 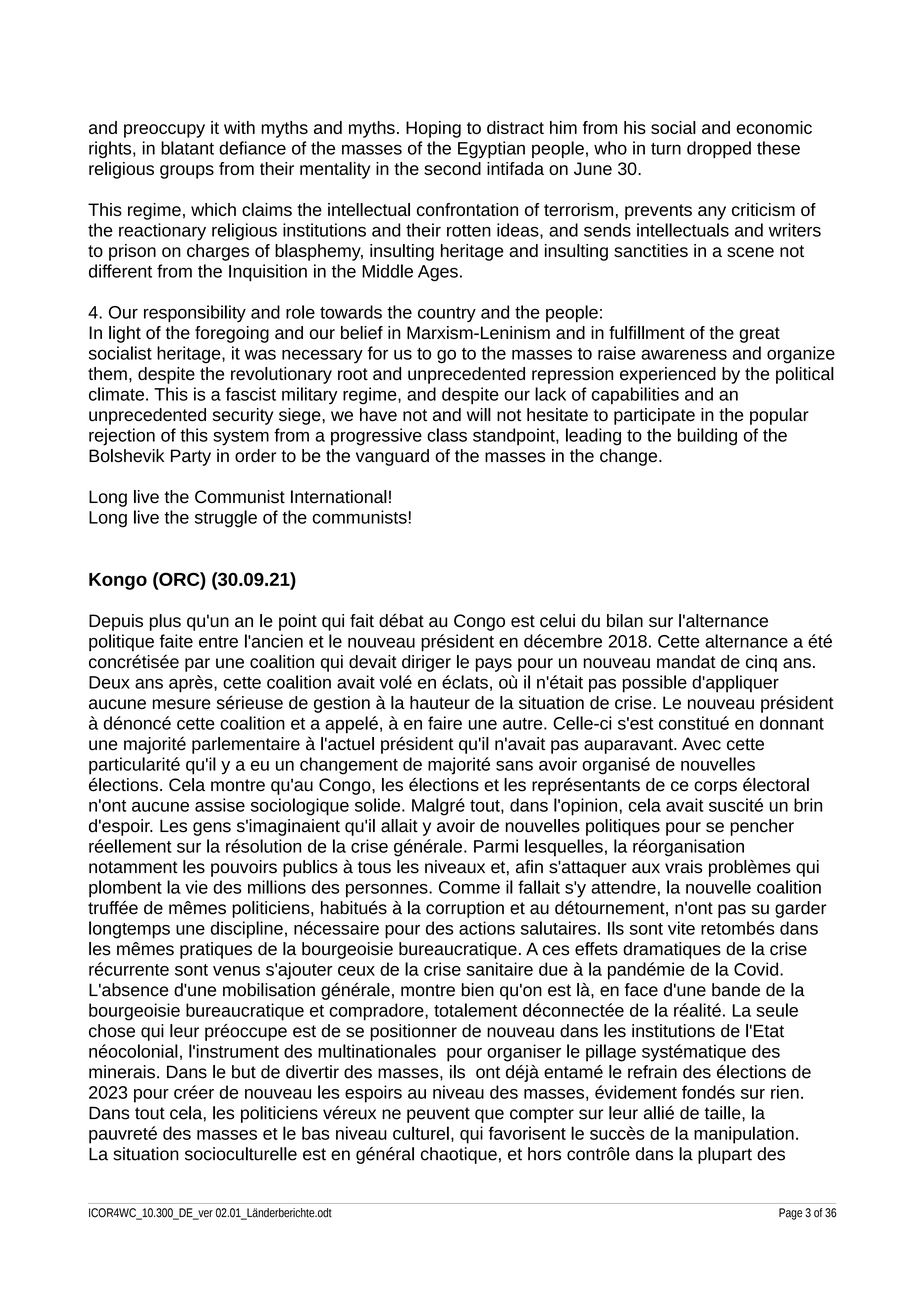 I want to click on Parmi, so click(x=496, y=846).
